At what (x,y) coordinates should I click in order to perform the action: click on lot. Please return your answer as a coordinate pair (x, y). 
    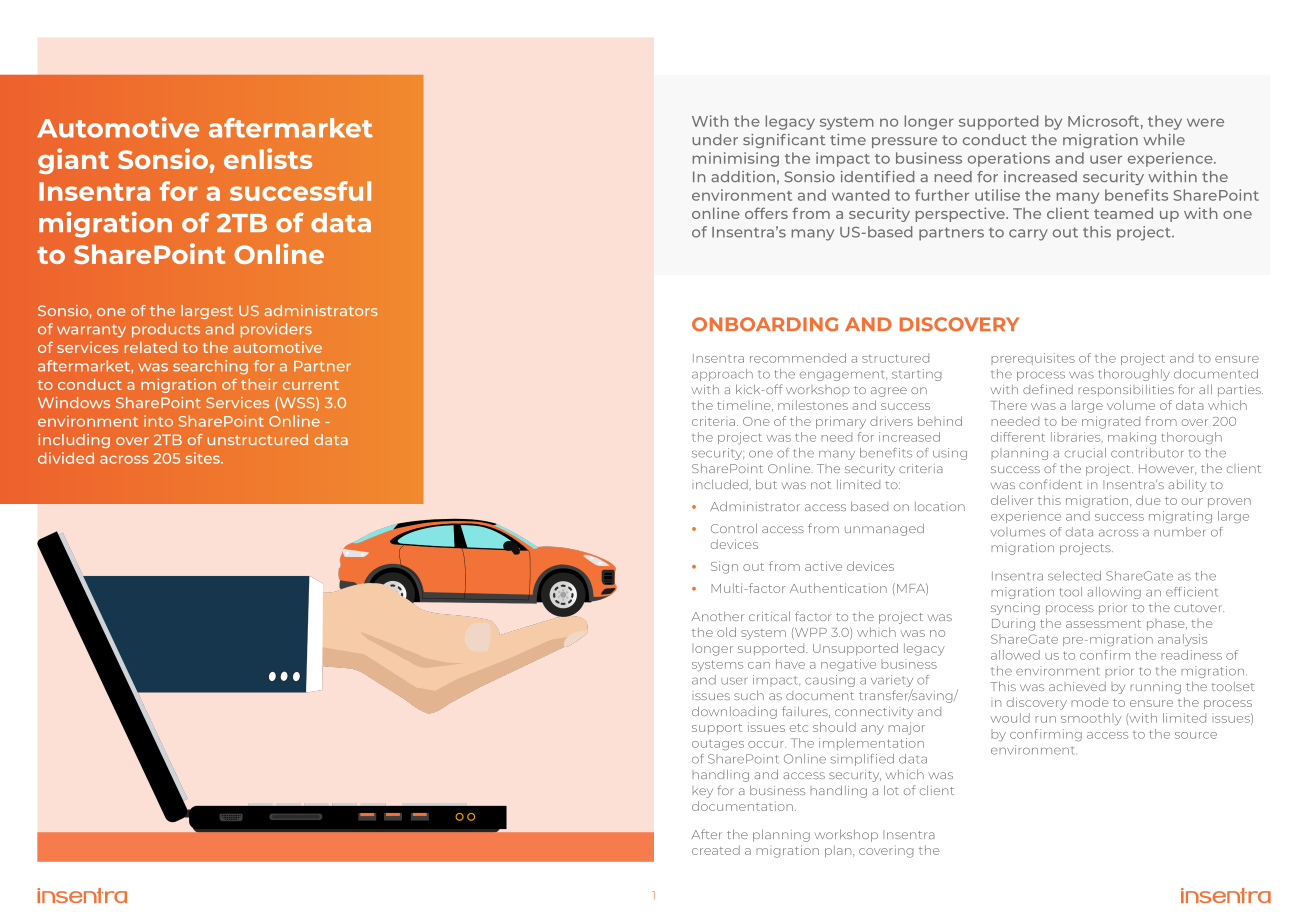
    Looking at the image, I should click on (891, 790).
